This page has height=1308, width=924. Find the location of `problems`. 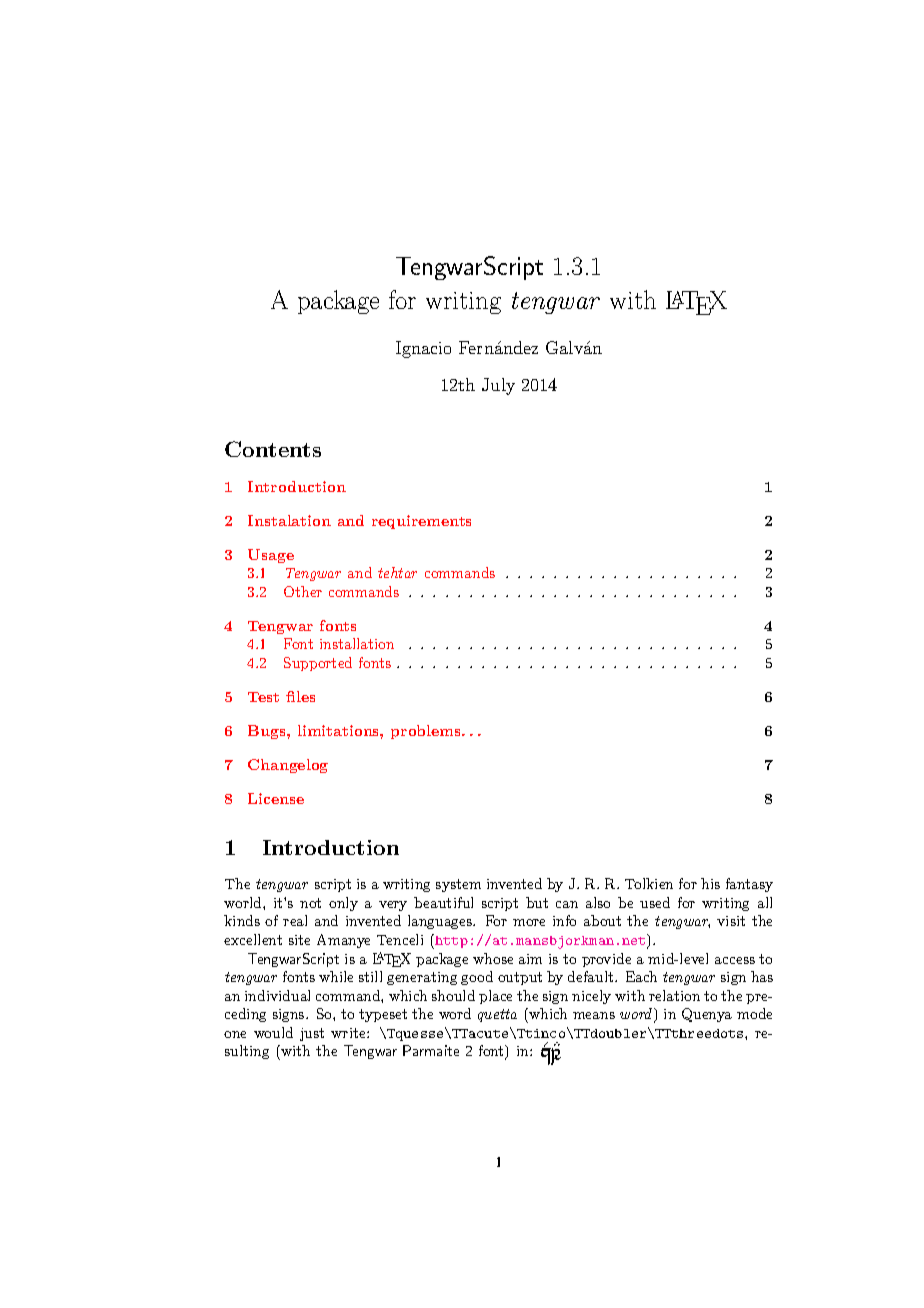

problems is located at coordinates (427, 732).
